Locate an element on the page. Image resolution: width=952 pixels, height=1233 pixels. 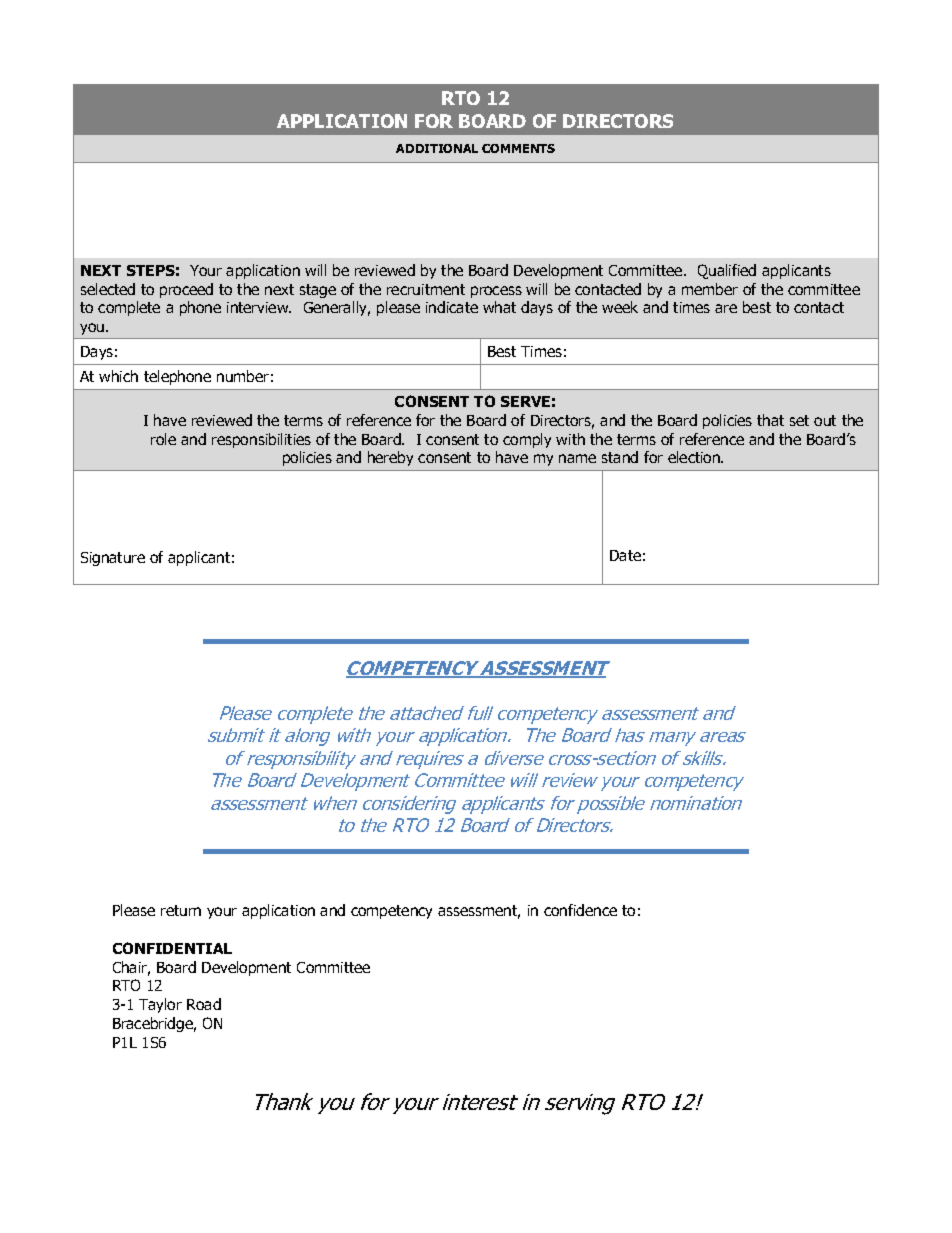
indicate is located at coordinates (452, 307).
